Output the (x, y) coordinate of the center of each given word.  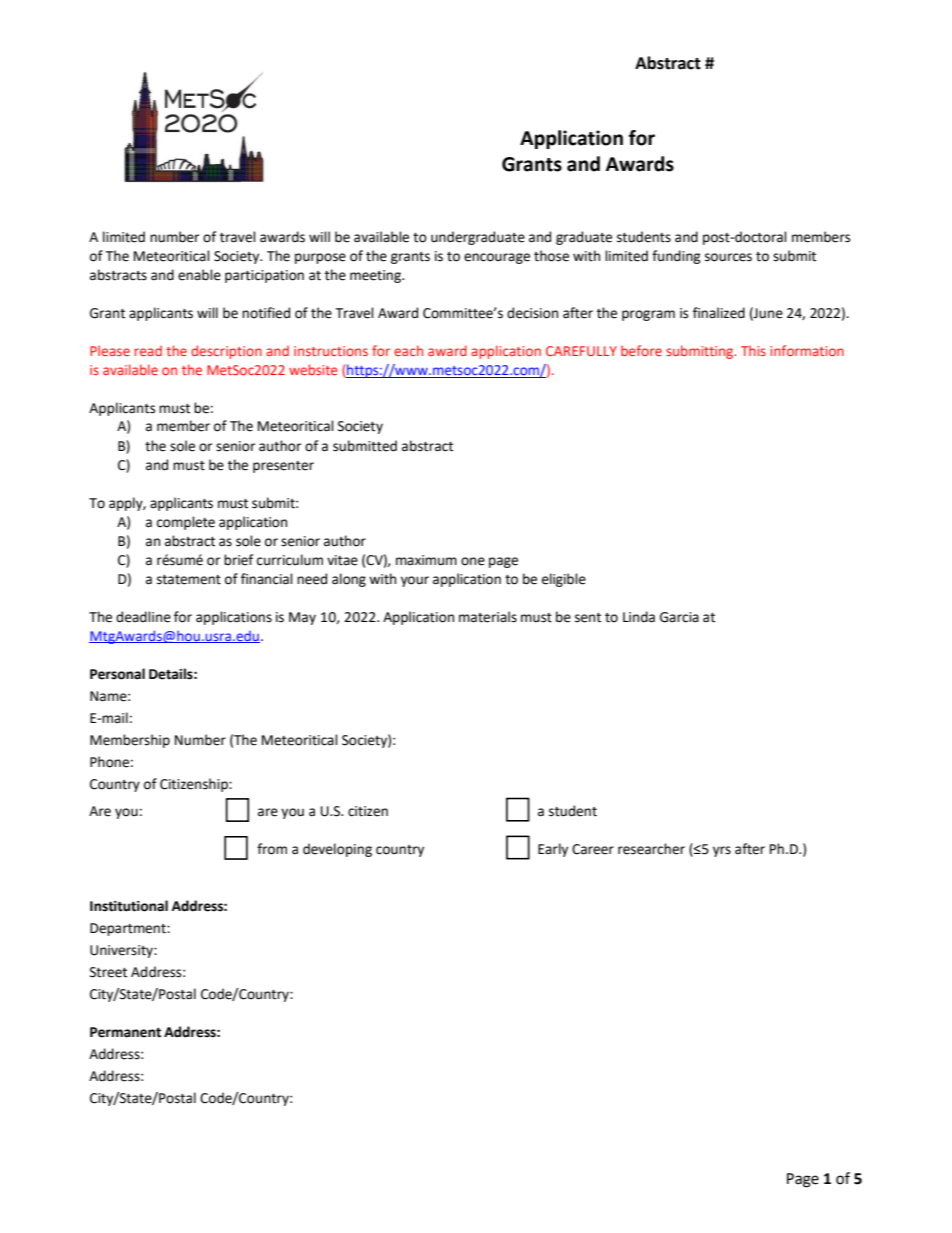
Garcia (679, 617)
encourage (497, 258)
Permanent (125, 1032)
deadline (143, 617)
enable (199, 275)
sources (728, 257)
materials (488, 617)
